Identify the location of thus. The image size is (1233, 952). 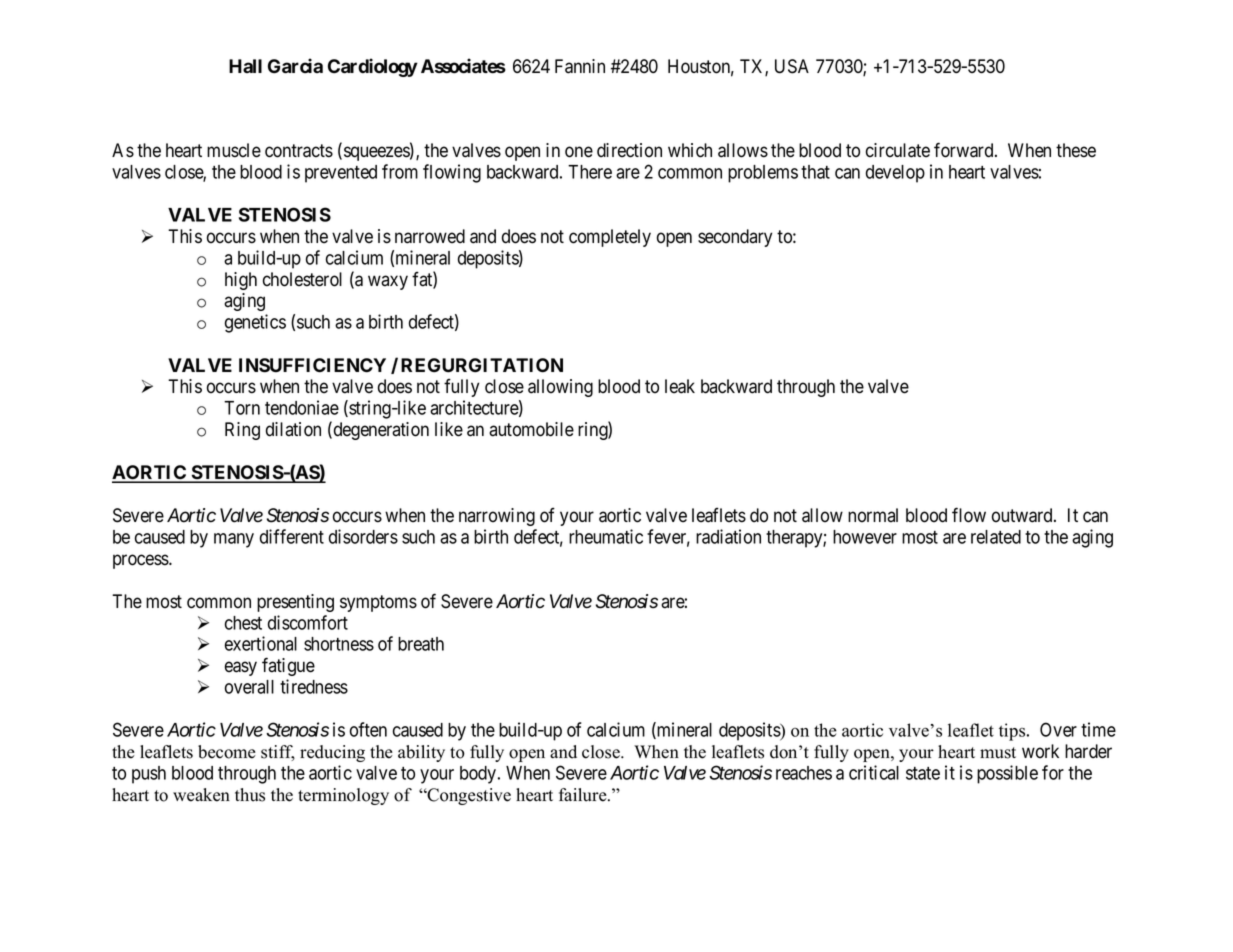
(250, 795).
